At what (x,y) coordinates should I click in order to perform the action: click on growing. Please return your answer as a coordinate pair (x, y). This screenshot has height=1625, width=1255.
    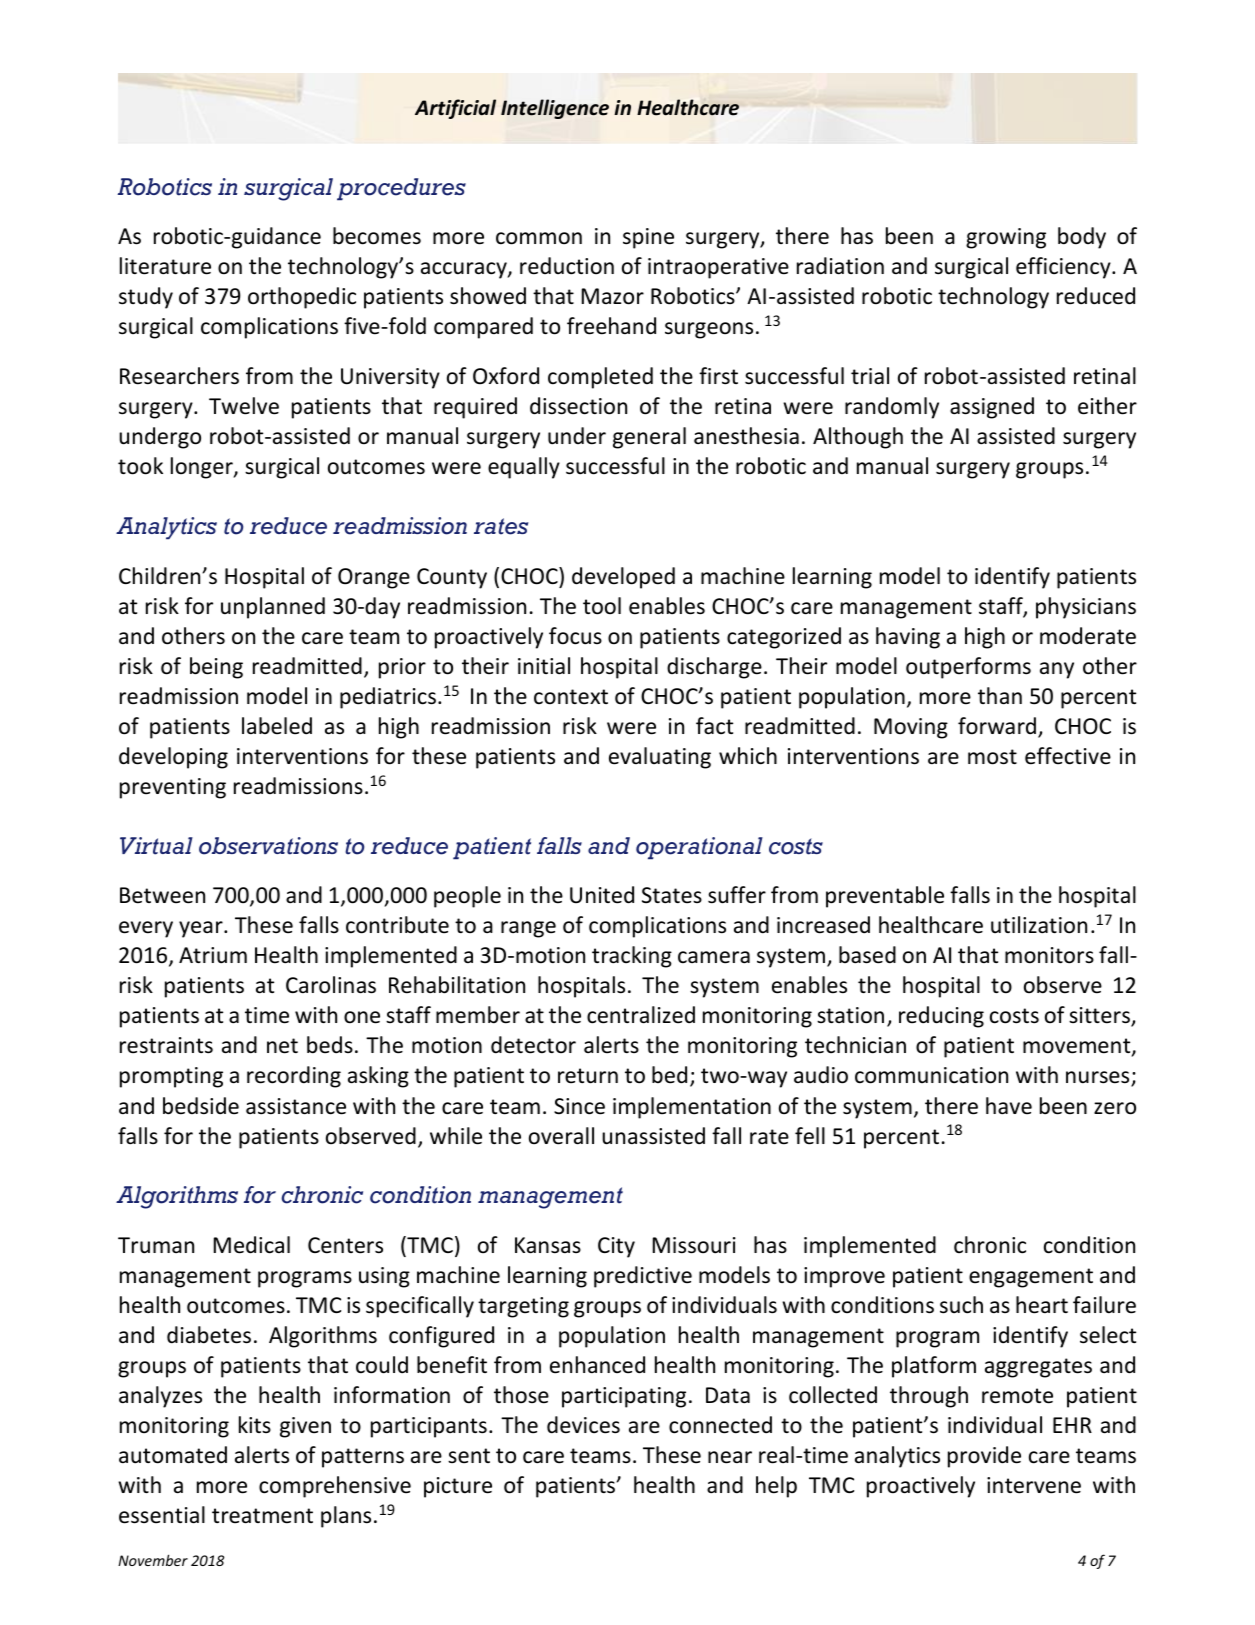
    Looking at the image, I should click on (1006, 238).
